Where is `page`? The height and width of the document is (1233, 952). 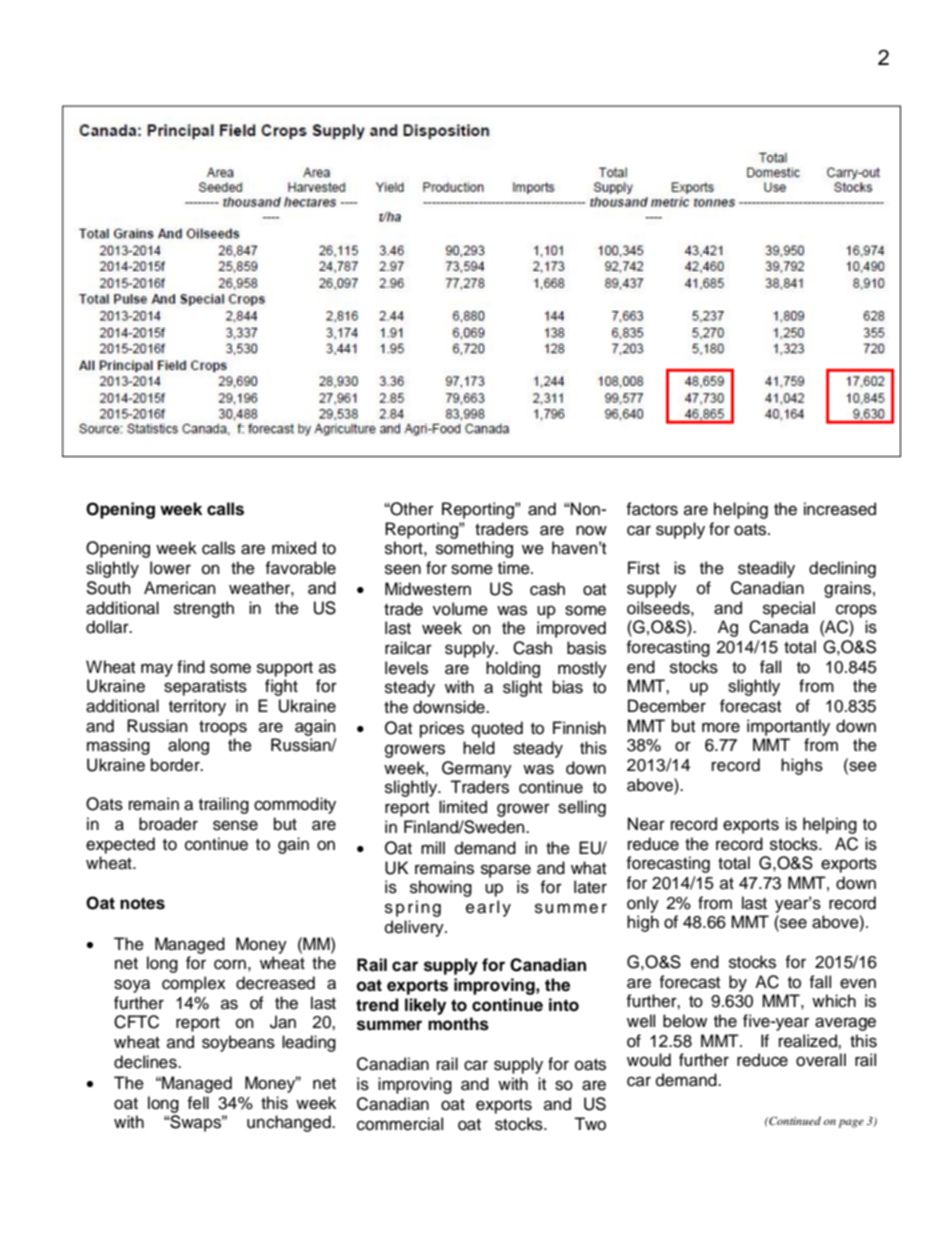
page is located at coordinates (851, 1123).
